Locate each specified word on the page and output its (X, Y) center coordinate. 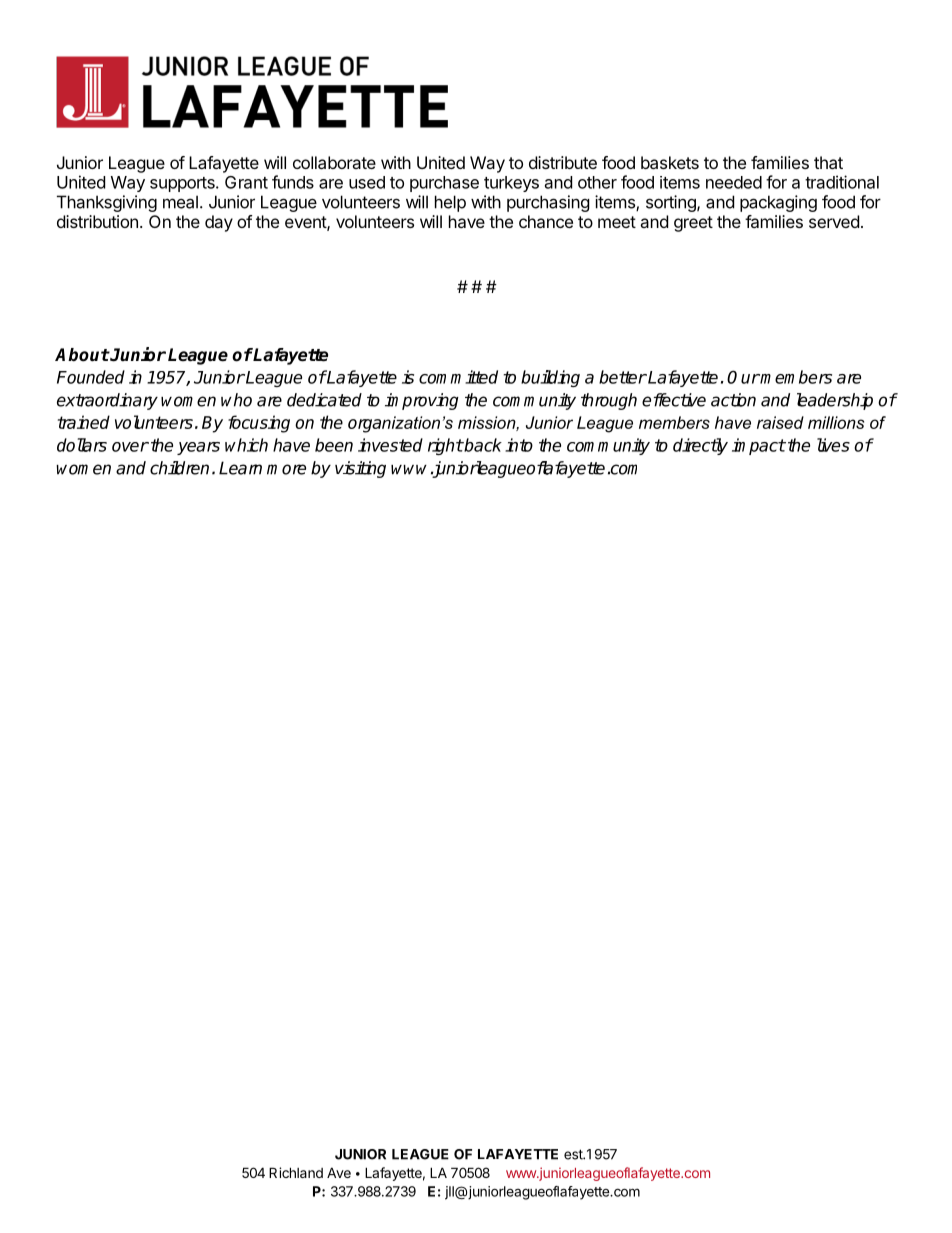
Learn (240, 468)
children (179, 468)
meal (180, 202)
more (286, 469)
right (445, 446)
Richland (296, 1172)
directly (700, 446)
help (450, 203)
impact (759, 446)
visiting (360, 469)
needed (734, 182)
